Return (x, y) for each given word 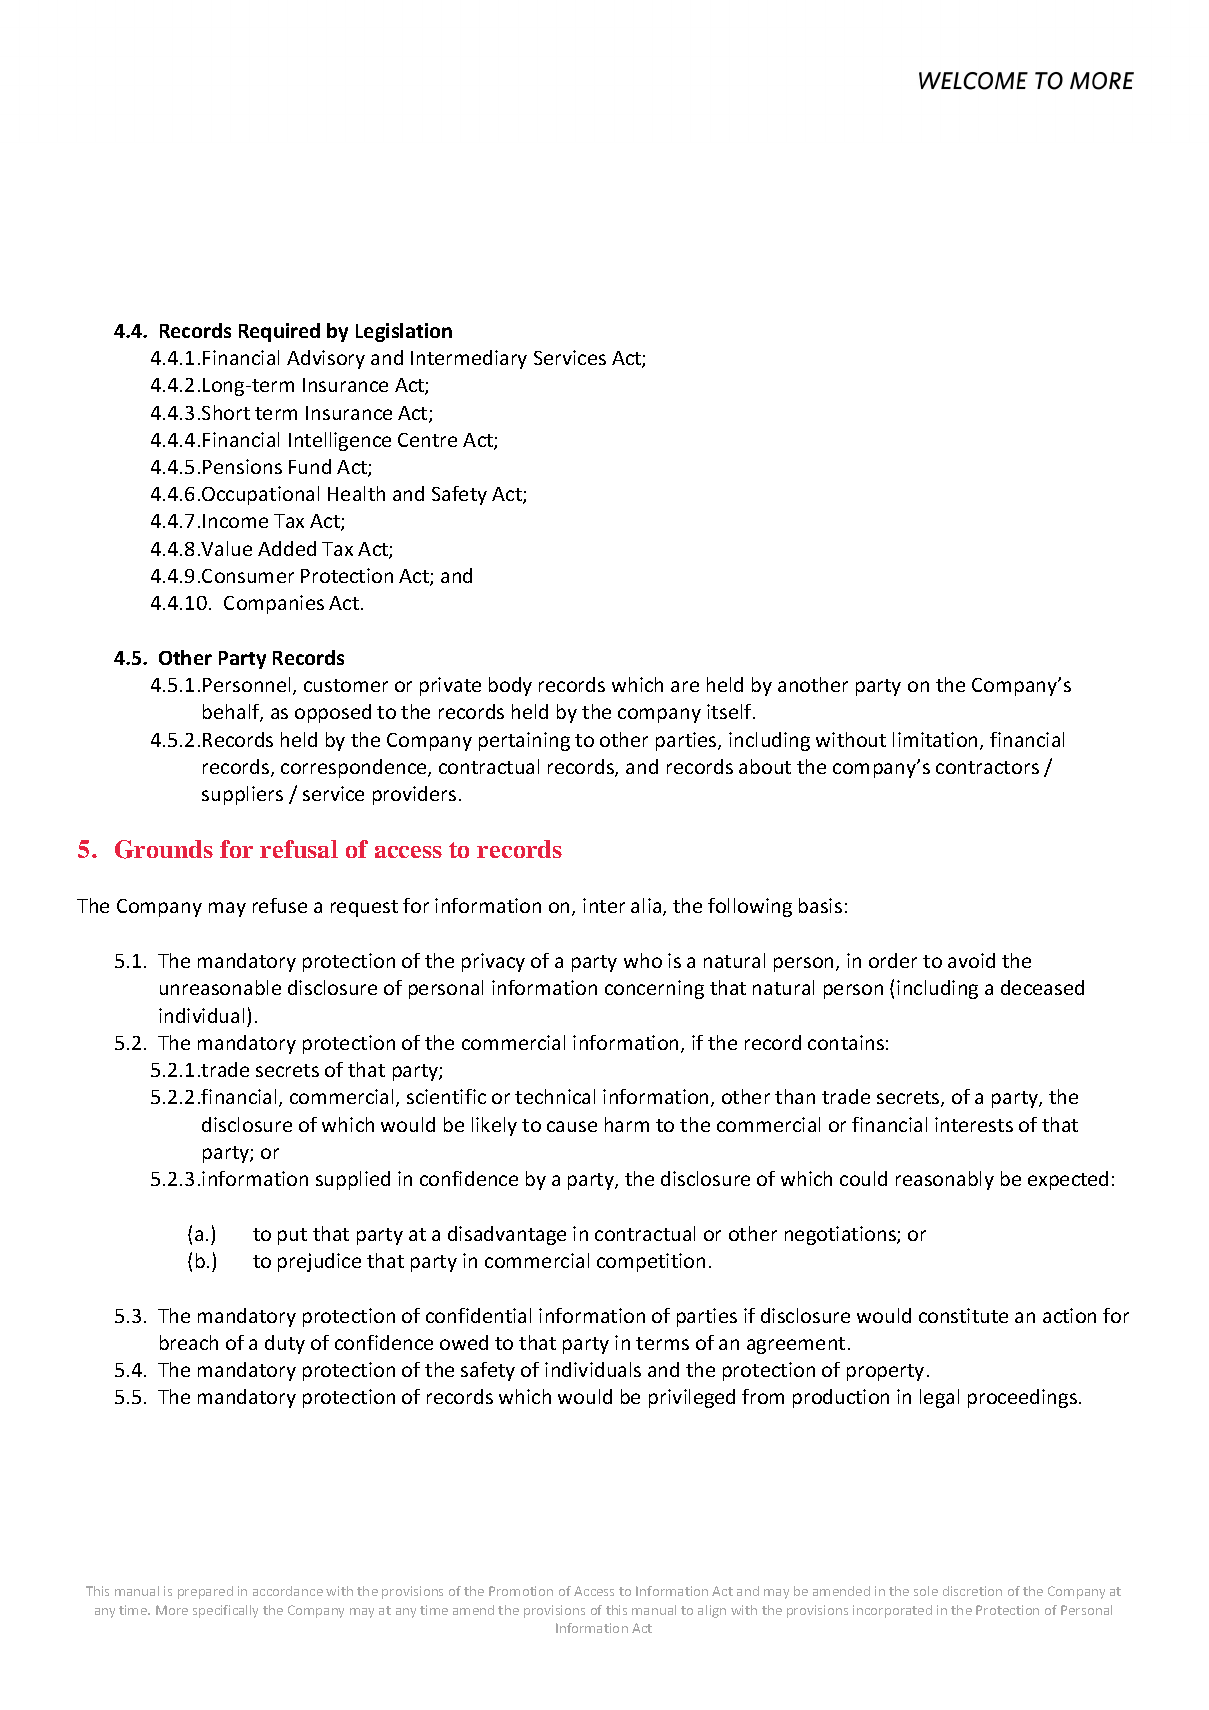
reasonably (945, 1180)
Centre (427, 440)
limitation (937, 741)
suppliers (242, 795)
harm (627, 1124)
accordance (288, 1591)
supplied (353, 1180)
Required (279, 332)
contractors (987, 767)
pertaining (524, 741)
